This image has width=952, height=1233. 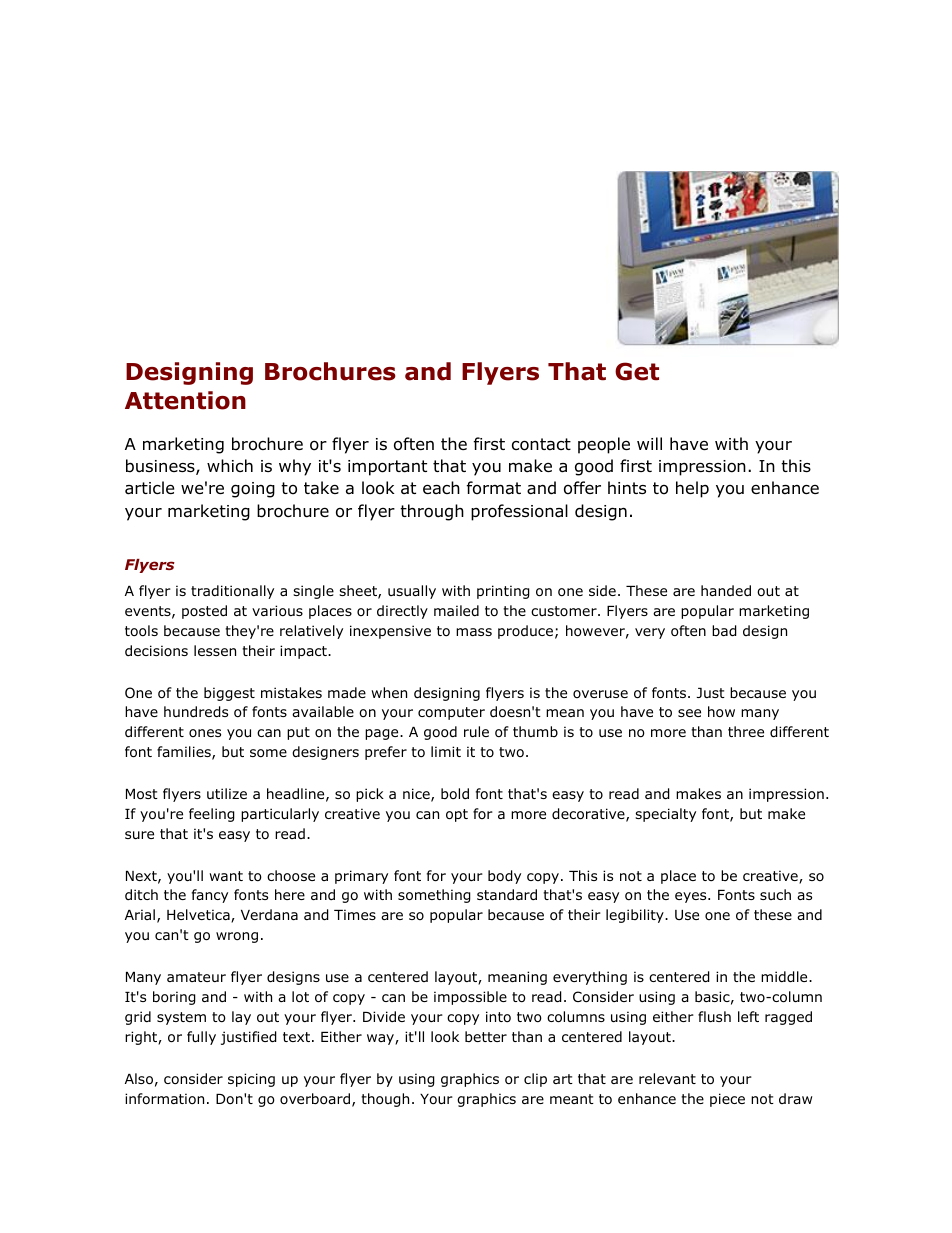 What do you see at coordinates (251, 1080) in the image?
I see `spicing` at bounding box center [251, 1080].
